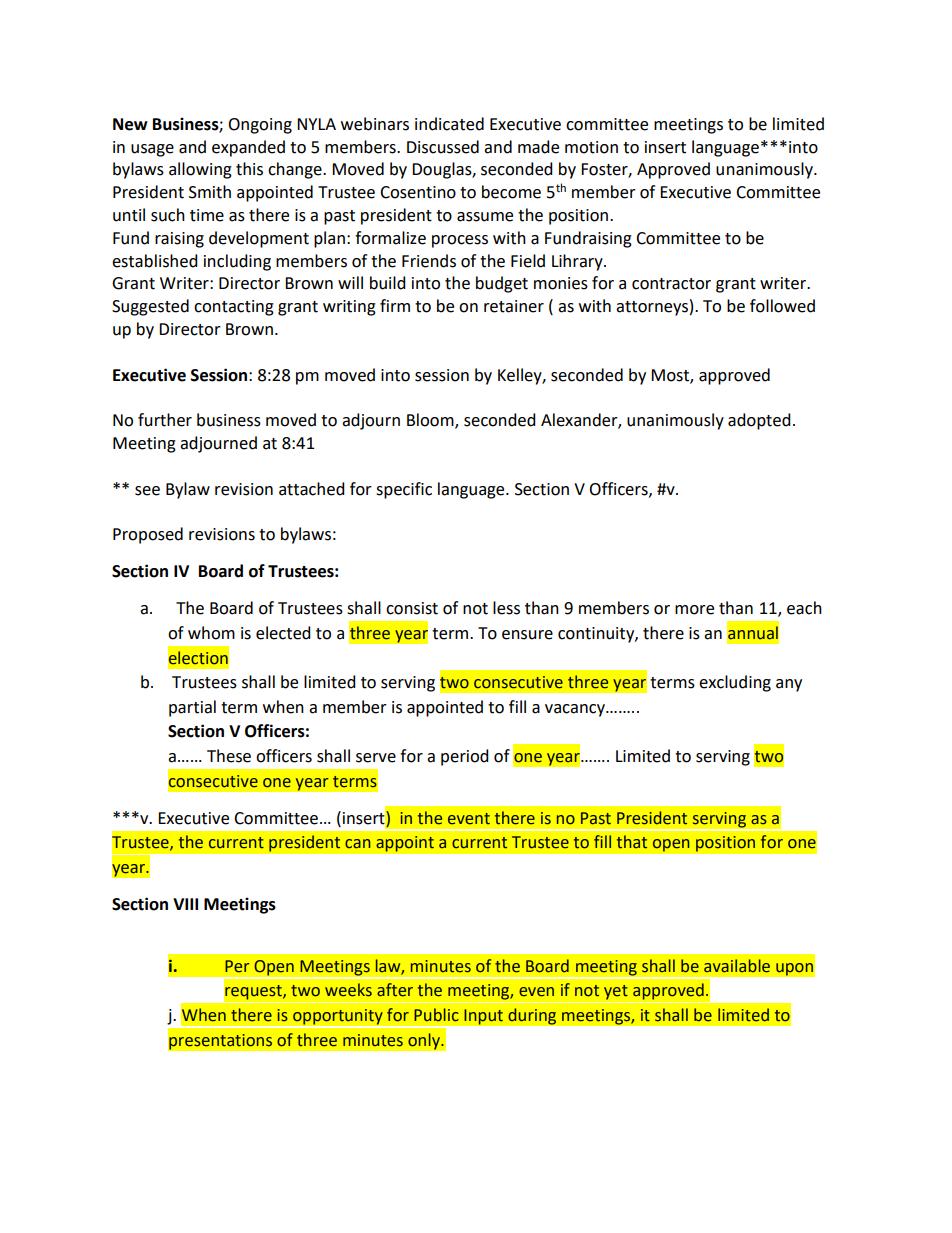  I want to click on more, so click(694, 610).
